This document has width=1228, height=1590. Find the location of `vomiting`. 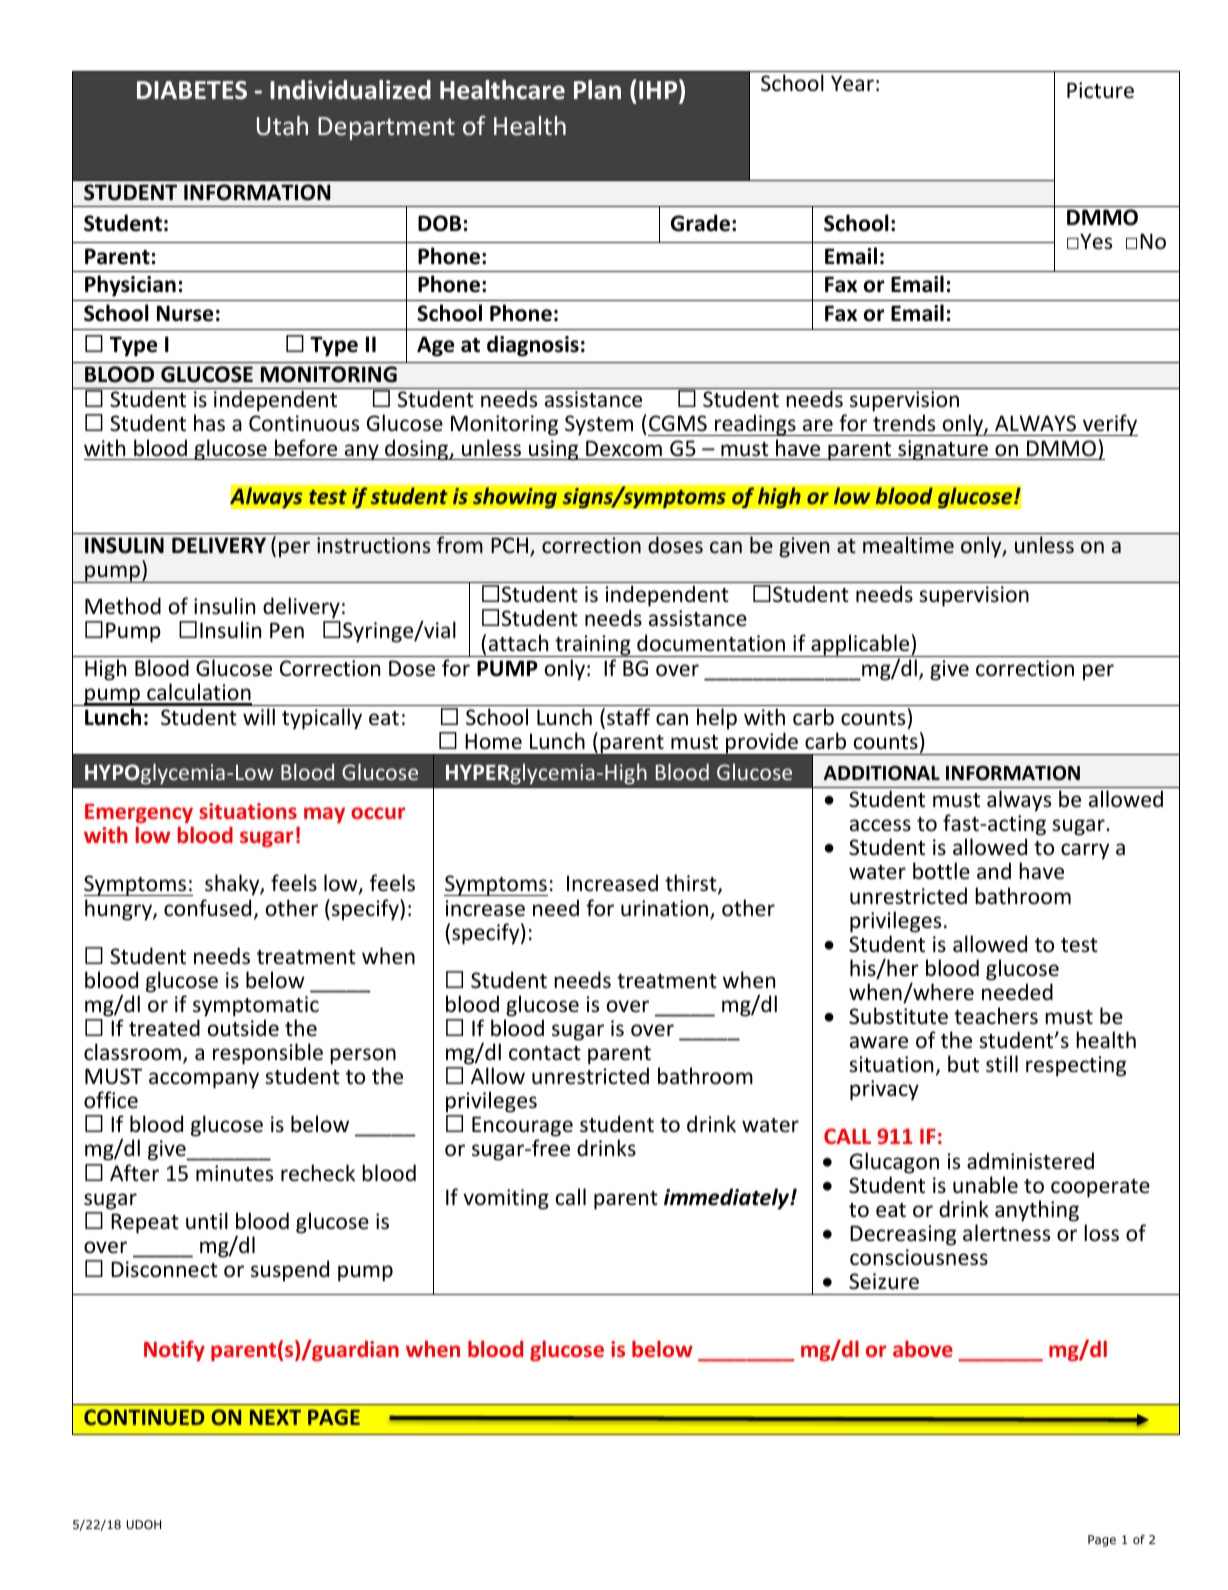

vomiting is located at coordinates (506, 1199).
